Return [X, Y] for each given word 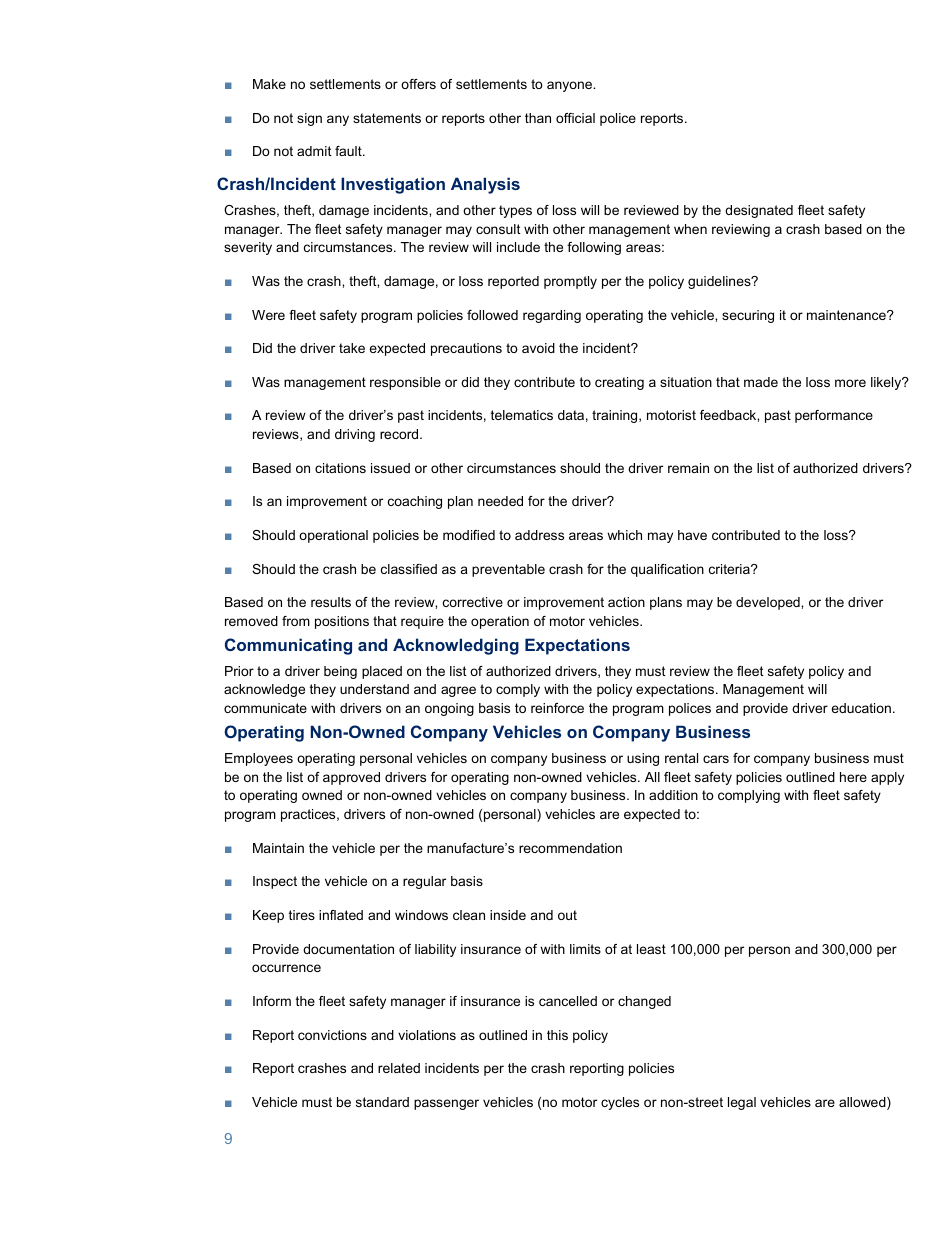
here [853, 777]
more [850, 383]
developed [769, 603]
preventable [508, 570]
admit [314, 151]
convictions [332, 1035]
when [690, 229]
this [557, 1035]
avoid [538, 348]
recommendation [570, 848]
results [331, 602]
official [575, 118]
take [352, 348]
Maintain [278, 848]
